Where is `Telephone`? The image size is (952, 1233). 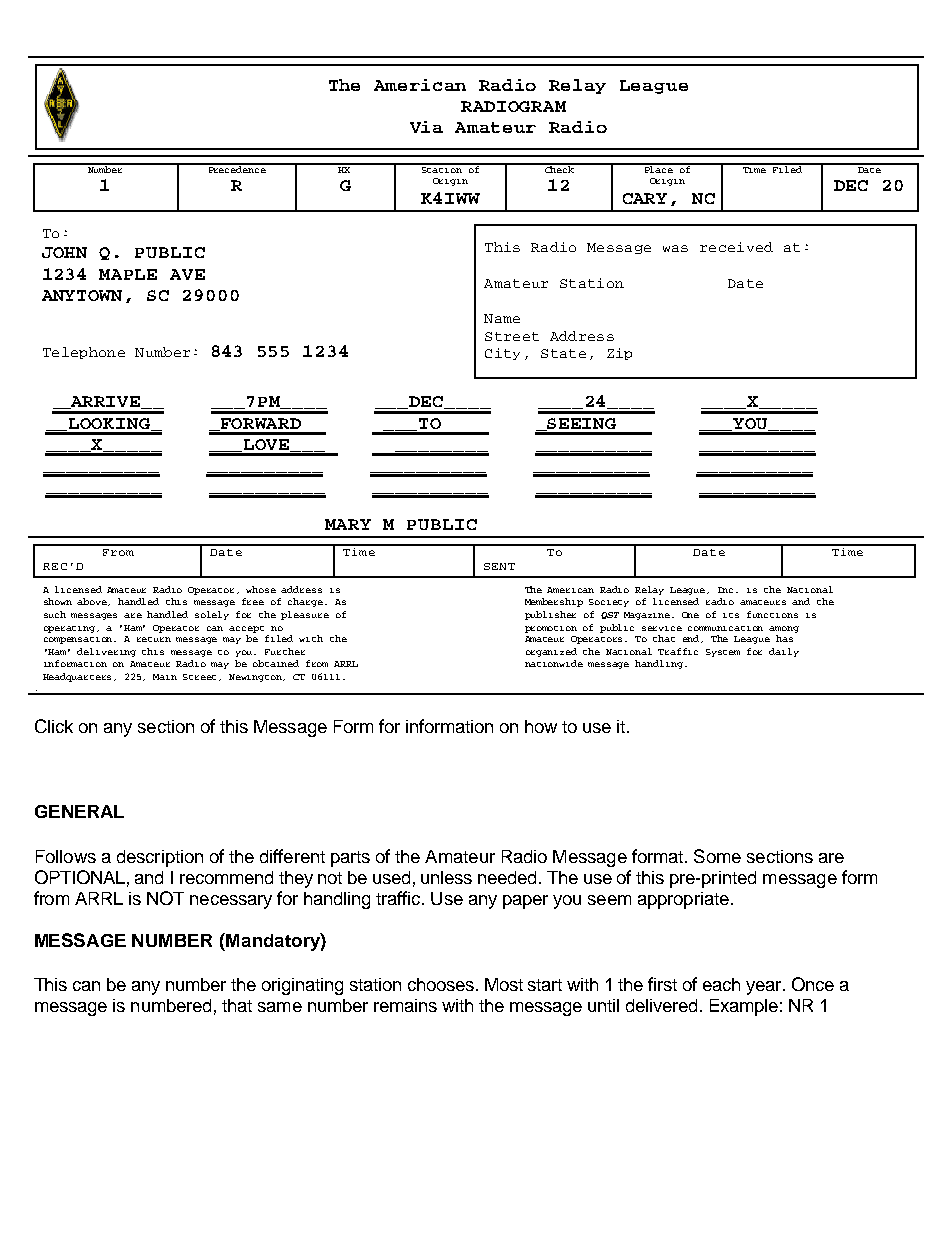
Telephone is located at coordinates (84, 353).
